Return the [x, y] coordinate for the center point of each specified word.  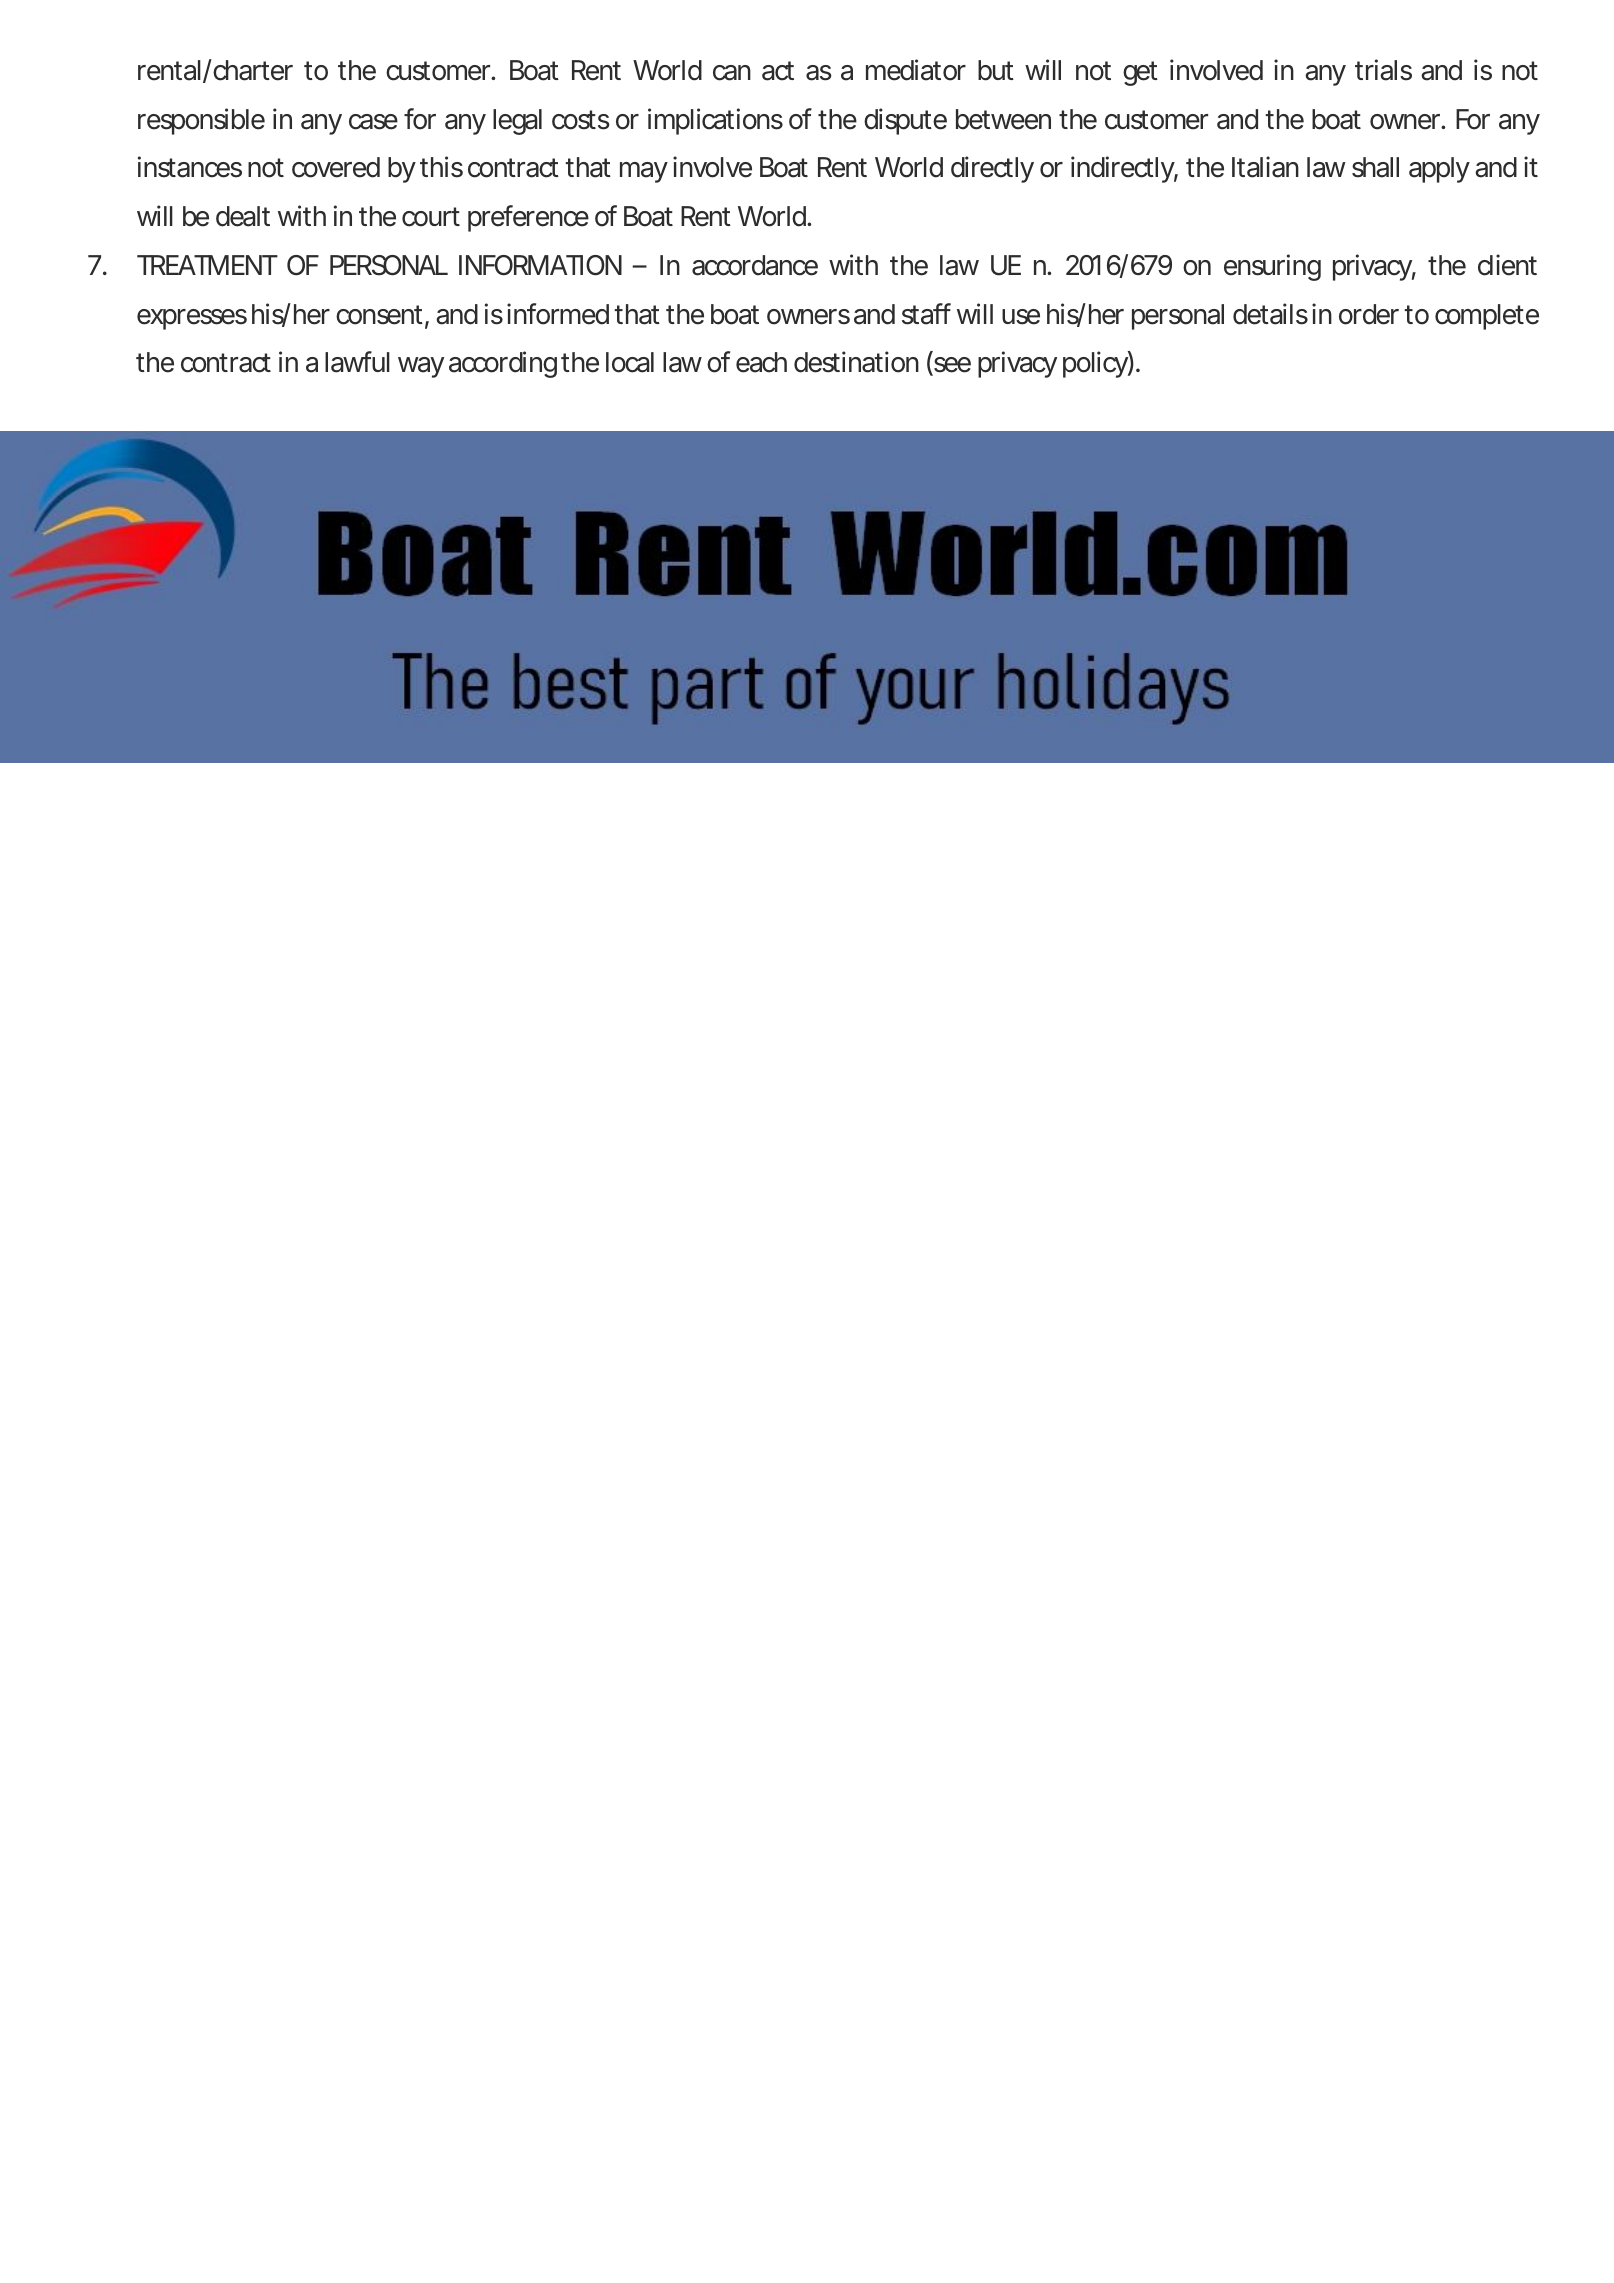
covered [336, 167]
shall [1375, 167]
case [373, 122]
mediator [916, 70]
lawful [357, 362]
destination [856, 362]
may [644, 172]
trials [1383, 70]
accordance [755, 265]
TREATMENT [207, 265]
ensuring [1272, 267]
